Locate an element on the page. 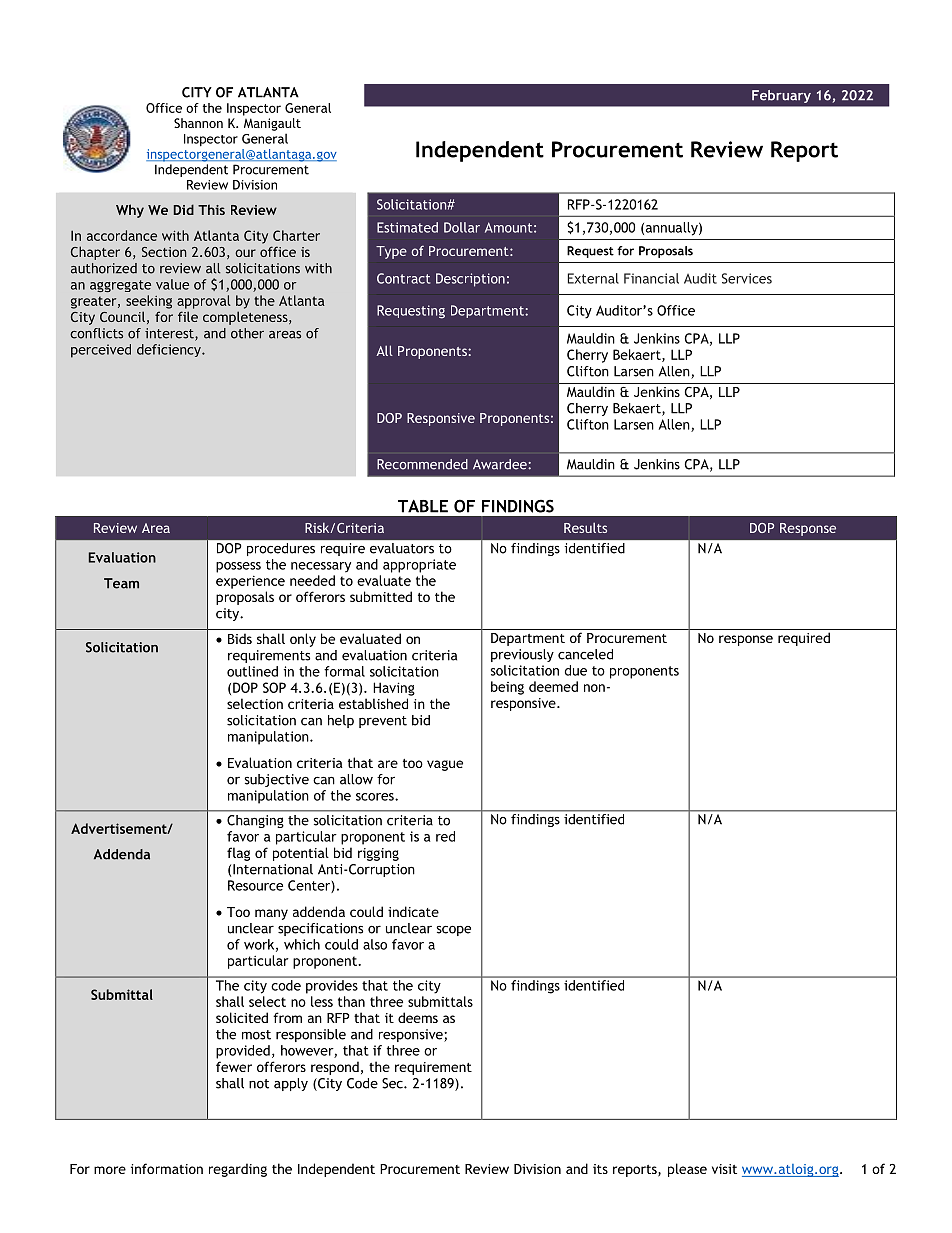 The width and height of the page is (952, 1233). Recommended is located at coordinates (422, 464).
